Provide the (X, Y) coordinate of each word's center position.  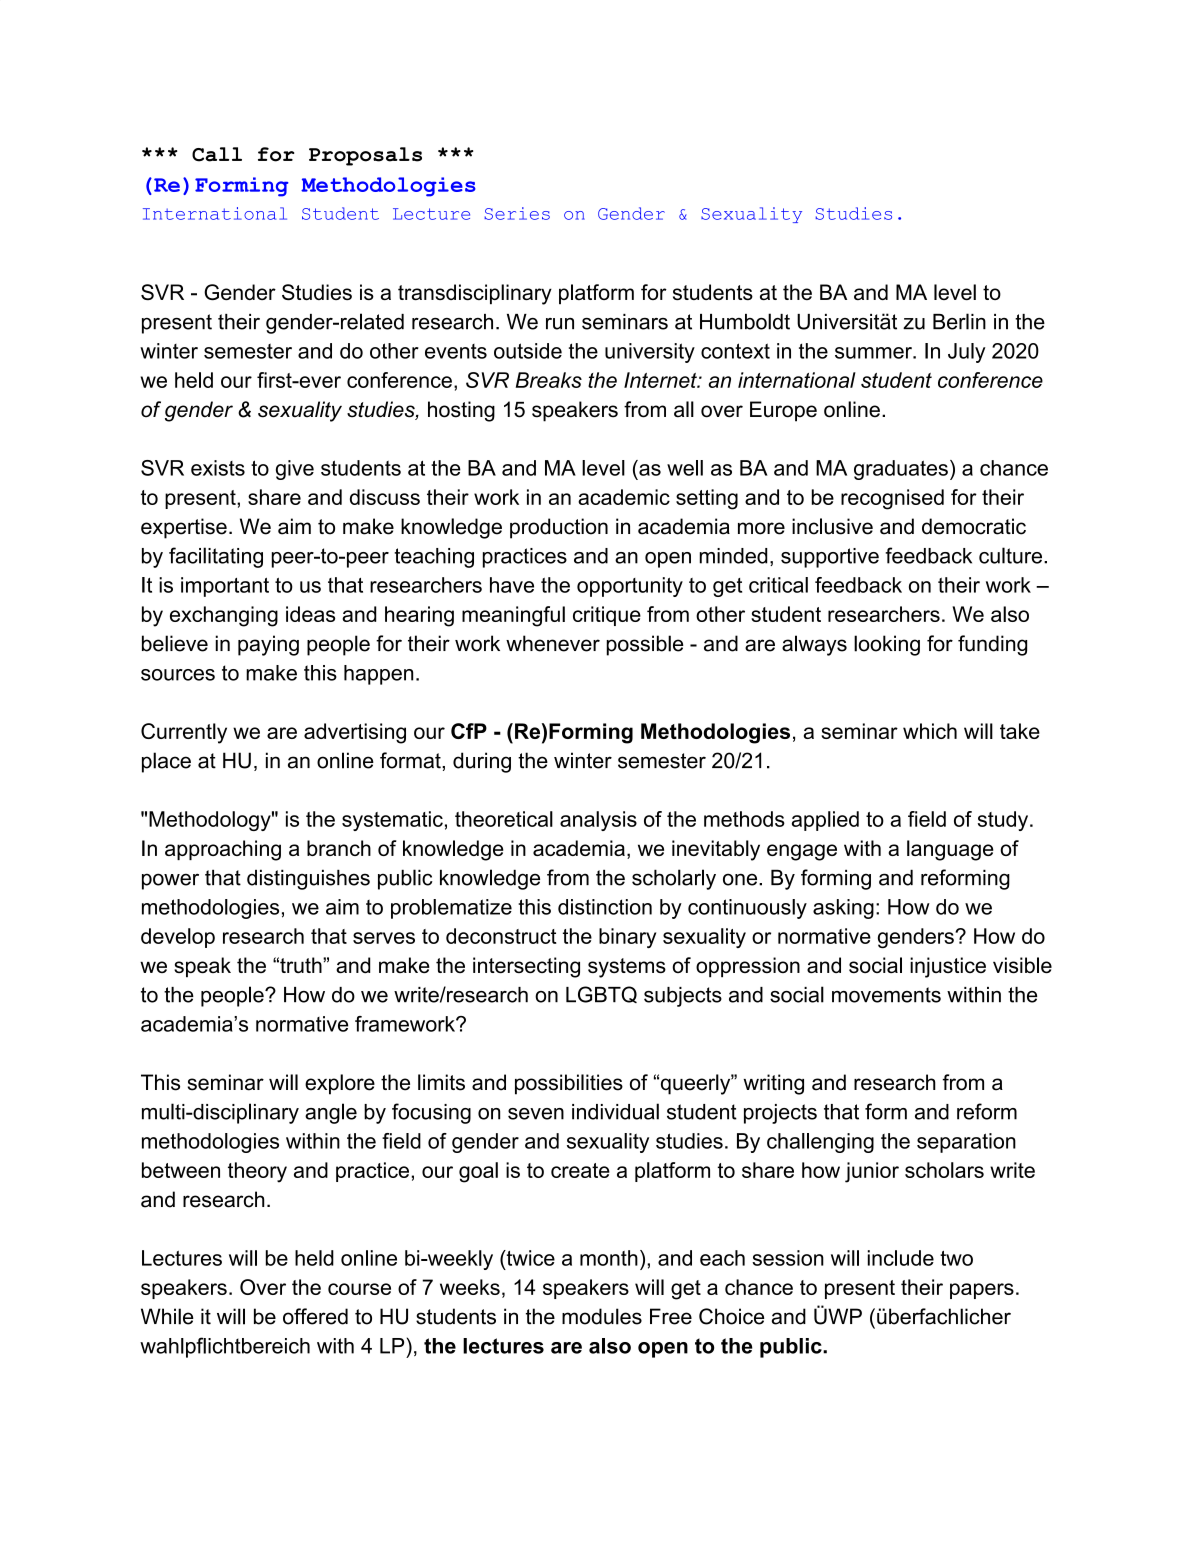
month (609, 1258)
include (901, 1258)
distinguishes (308, 879)
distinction (605, 907)
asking (843, 909)
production (559, 528)
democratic (974, 526)
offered (315, 1316)
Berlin (959, 321)
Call (217, 154)
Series (517, 213)
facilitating (216, 557)
